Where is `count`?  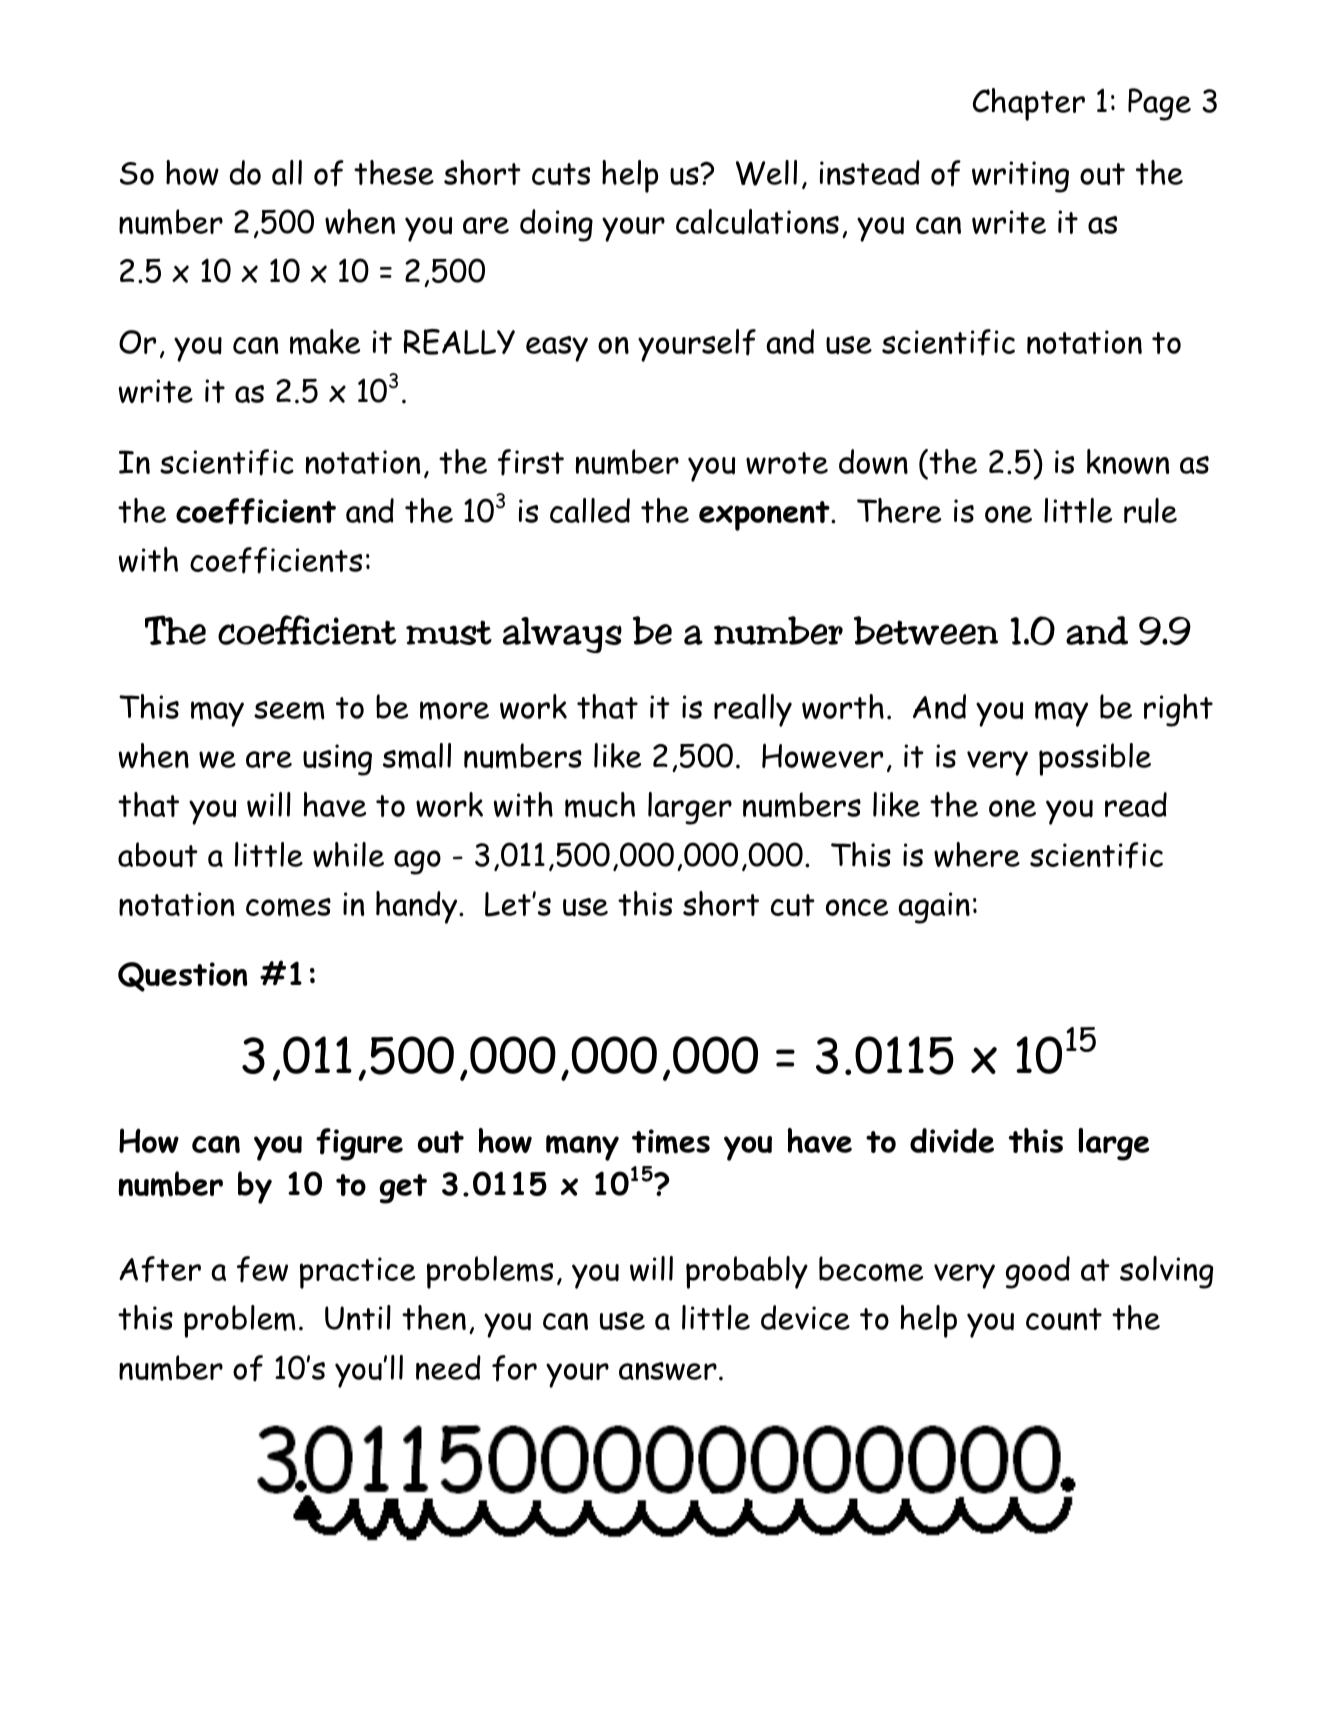 count is located at coordinates (1064, 1319).
